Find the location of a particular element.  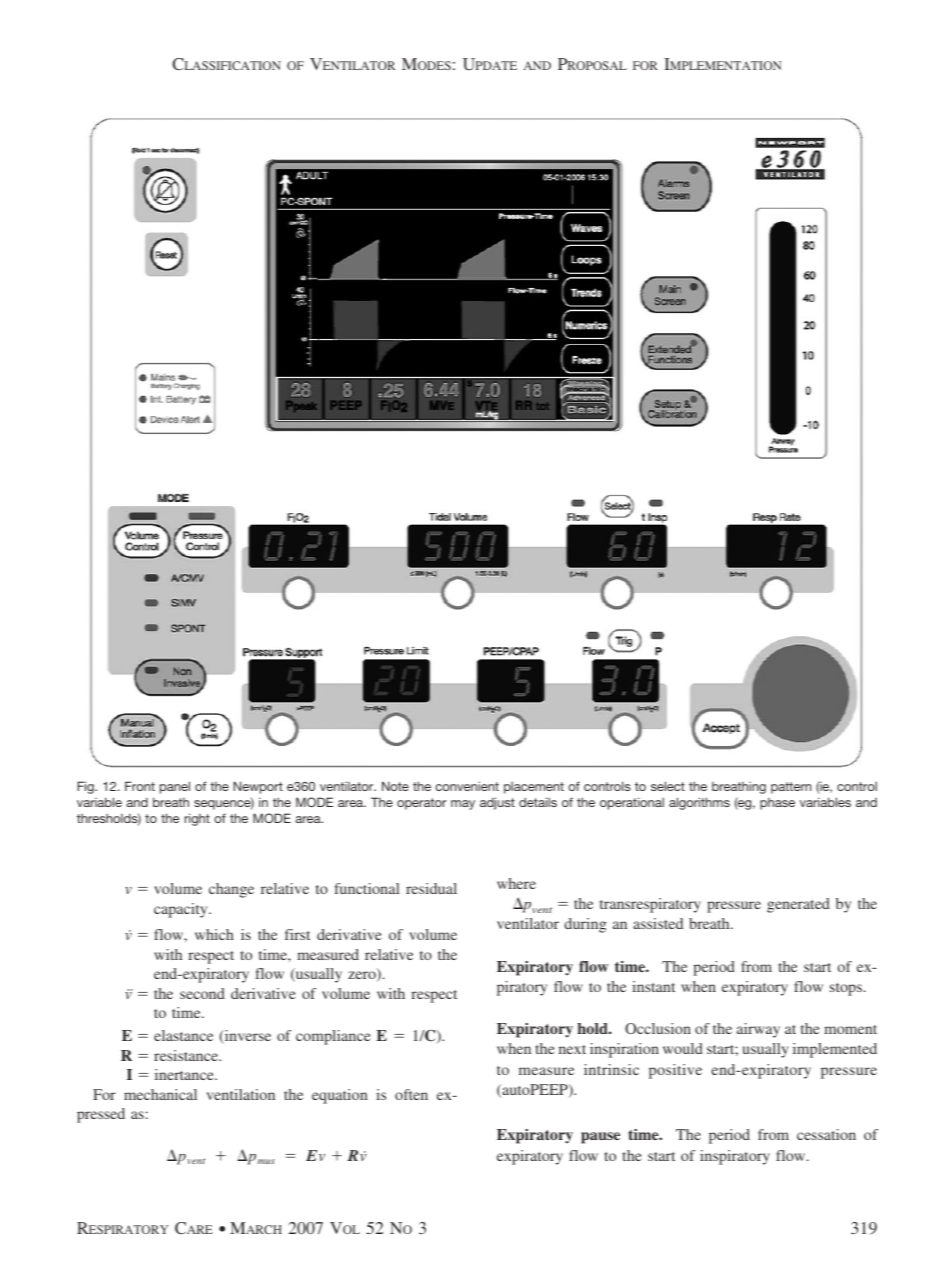

phase is located at coordinates (777, 804).
